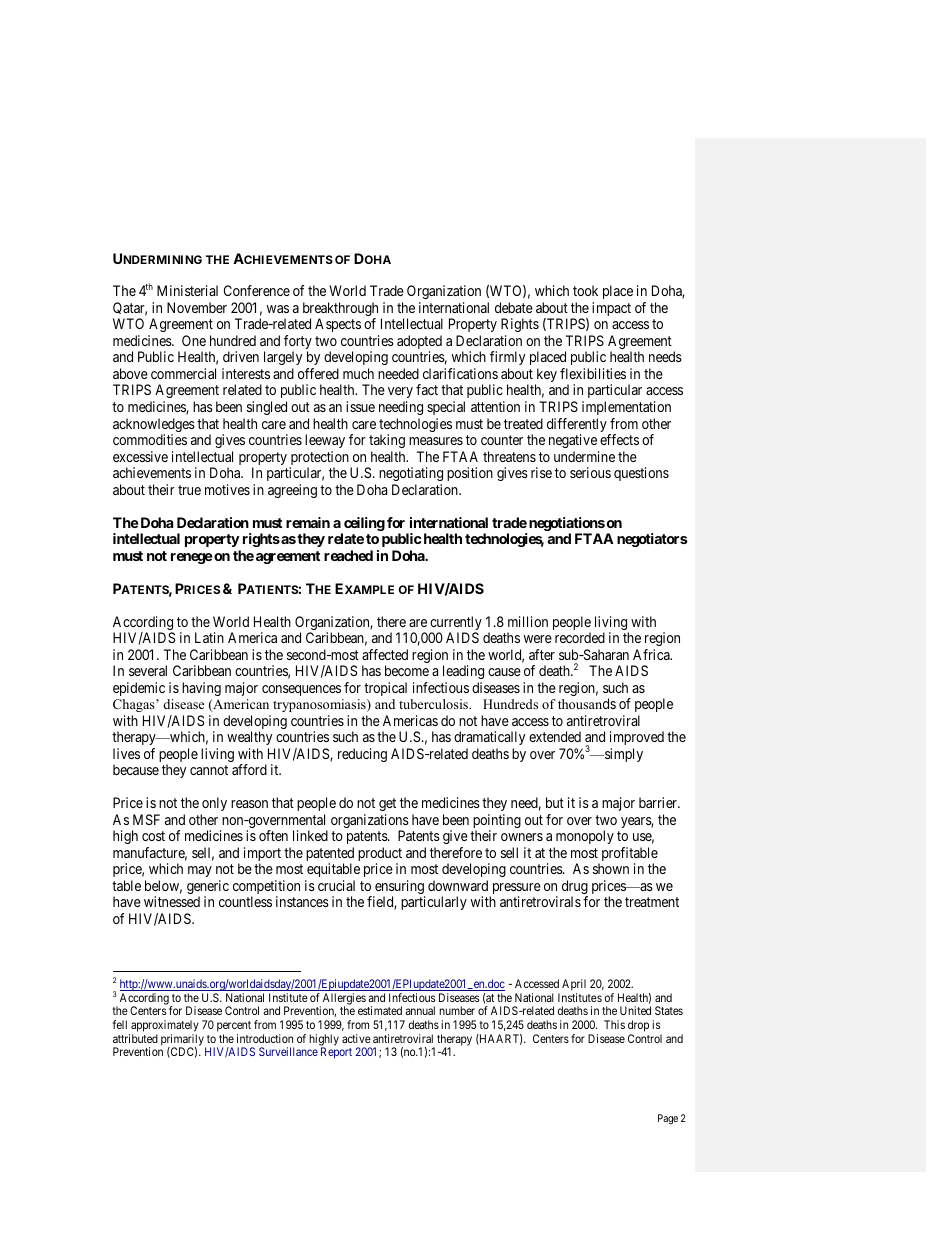 The width and height of the screenshot is (952, 1233). What do you see at coordinates (183, 1041) in the screenshot?
I see `primarily` at bounding box center [183, 1041].
